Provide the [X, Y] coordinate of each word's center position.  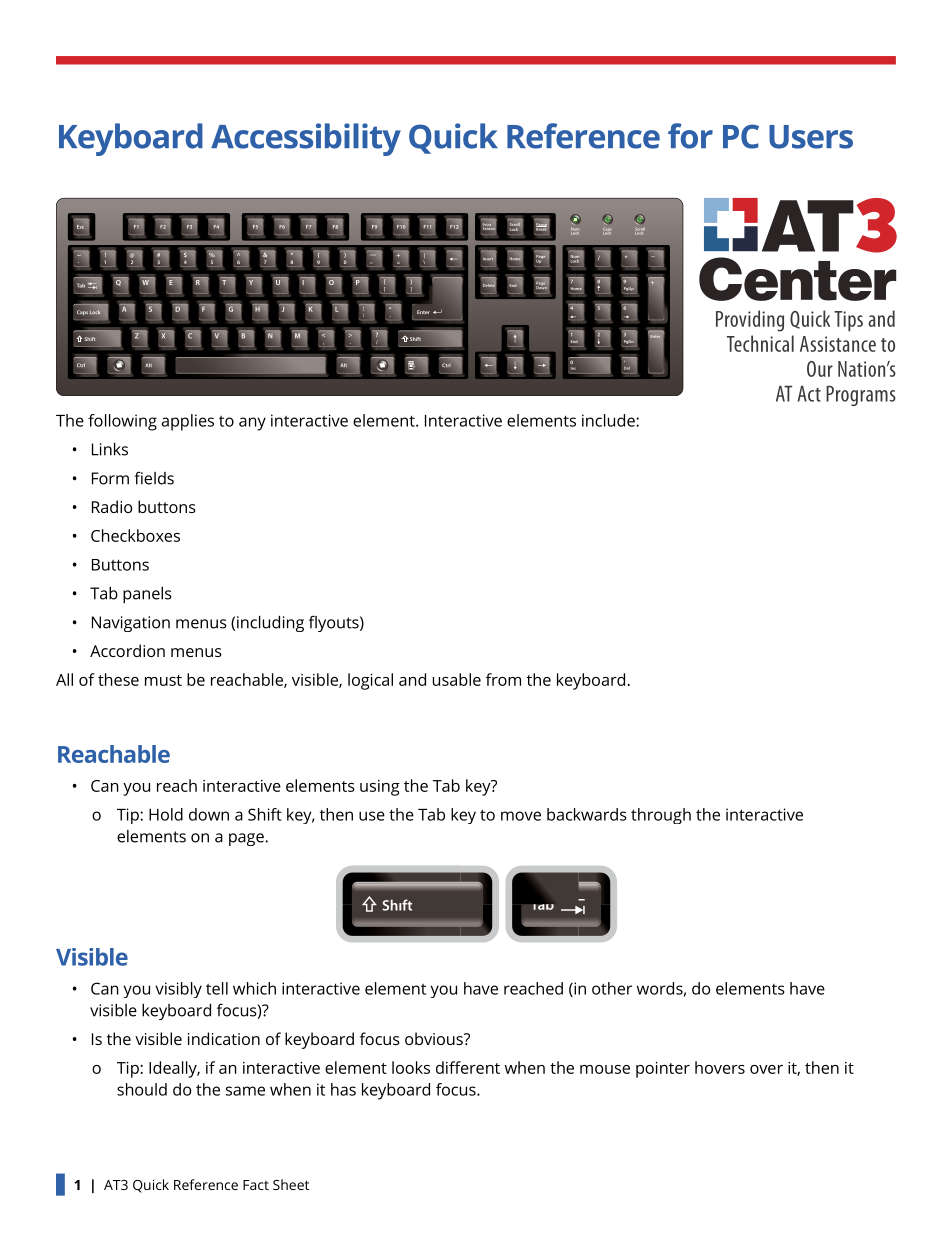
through [661, 816]
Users [811, 137]
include [609, 420]
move [521, 816]
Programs [861, 395]
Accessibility [306, 139]
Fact [256, 1185]
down [209, 814]
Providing [750, 321]
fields [154, 478]
